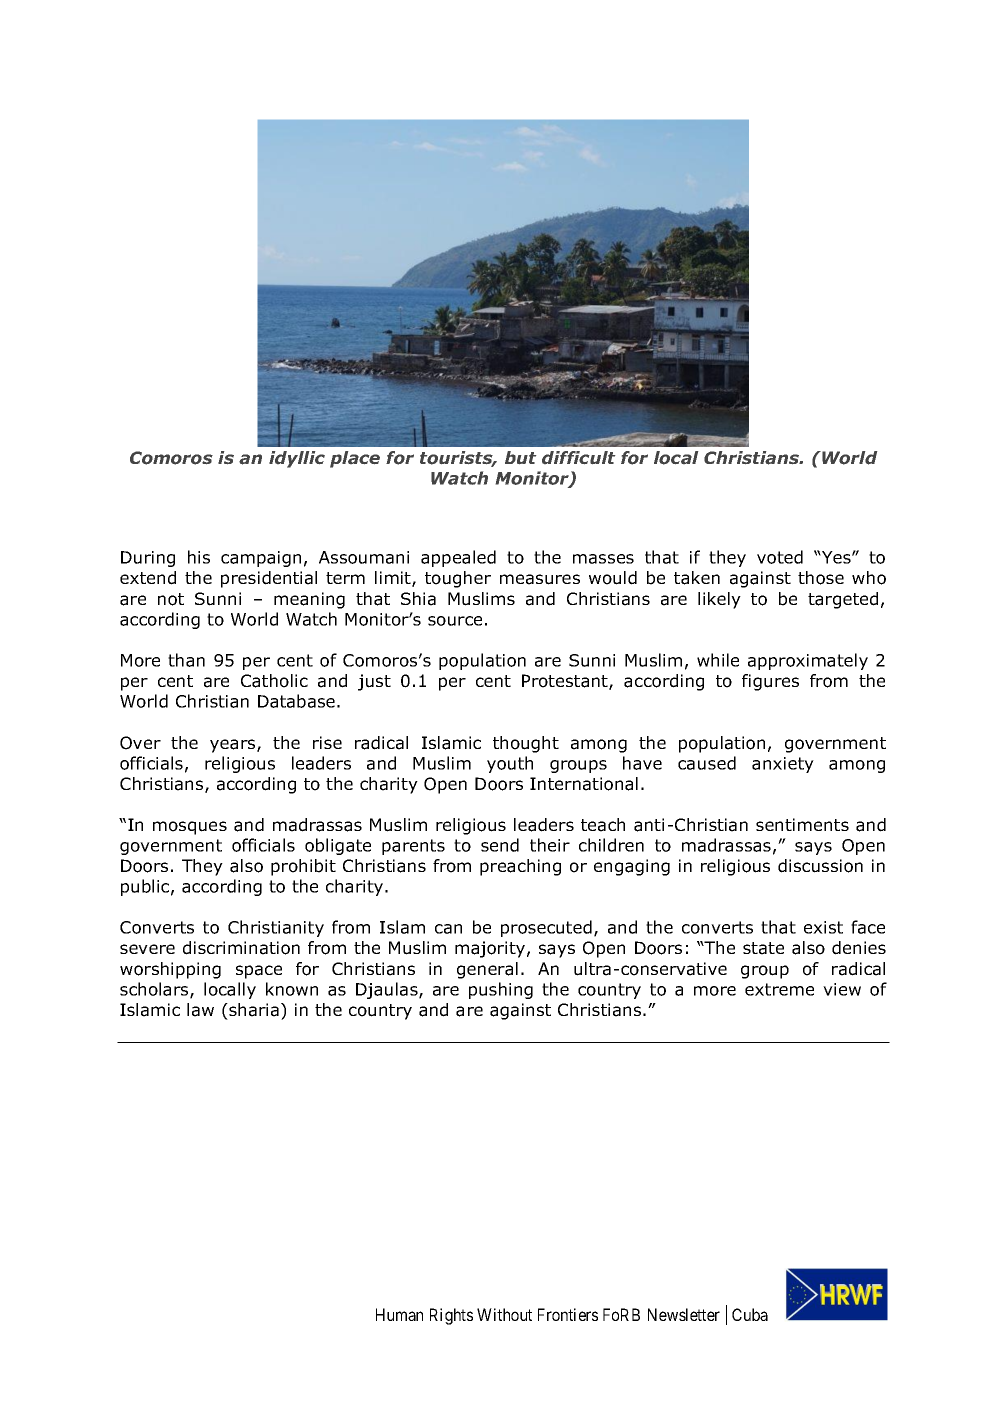  I want to click on voted, so click(780, 557).
